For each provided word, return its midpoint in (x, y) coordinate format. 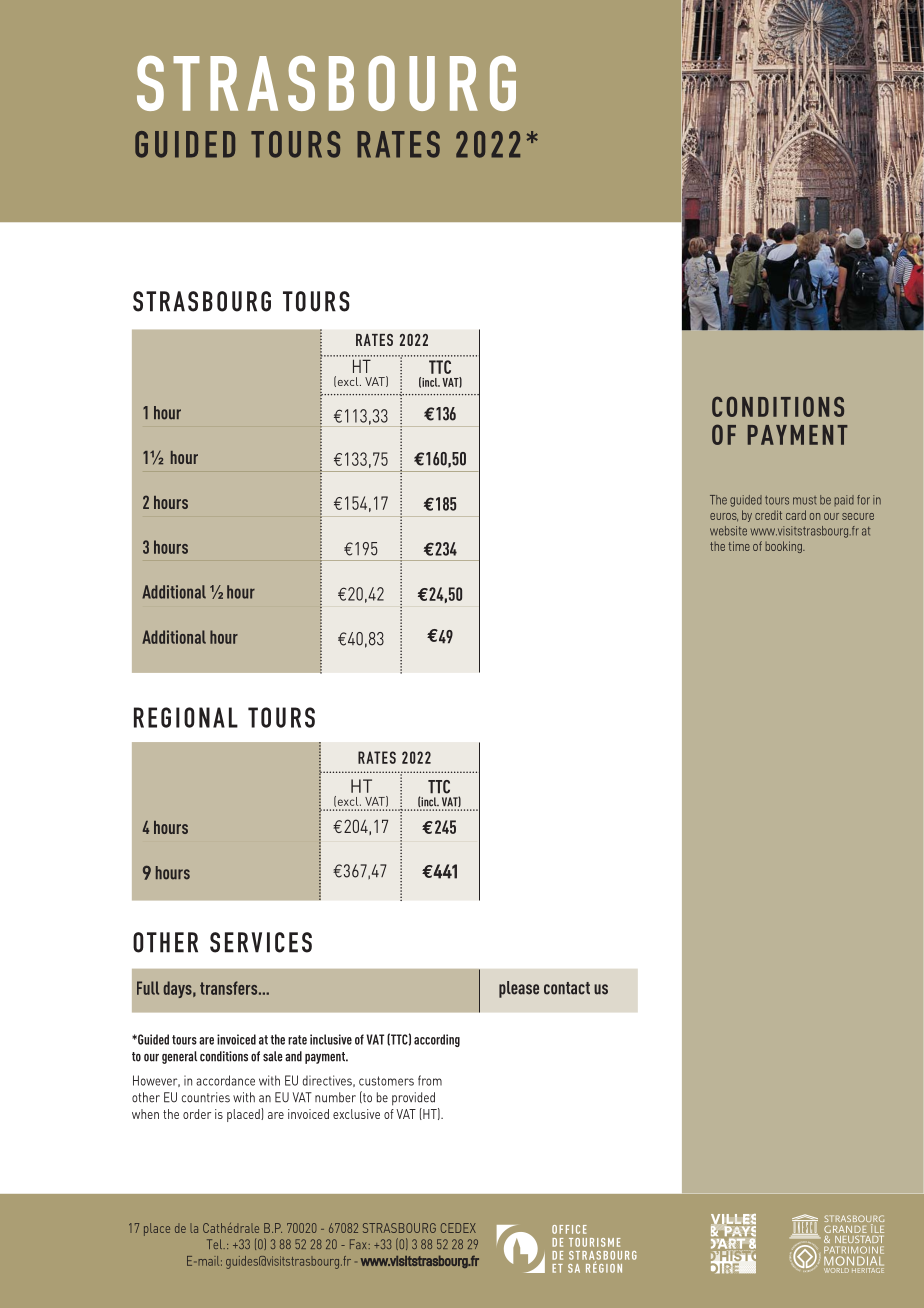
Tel (216, 1244)
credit (768, 515)
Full (148, 988)
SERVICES (261, 942)
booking (784, 547)
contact (567, 988)
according (437, 1040)
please (519, 989)
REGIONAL (186, 717)
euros (724, 517)
